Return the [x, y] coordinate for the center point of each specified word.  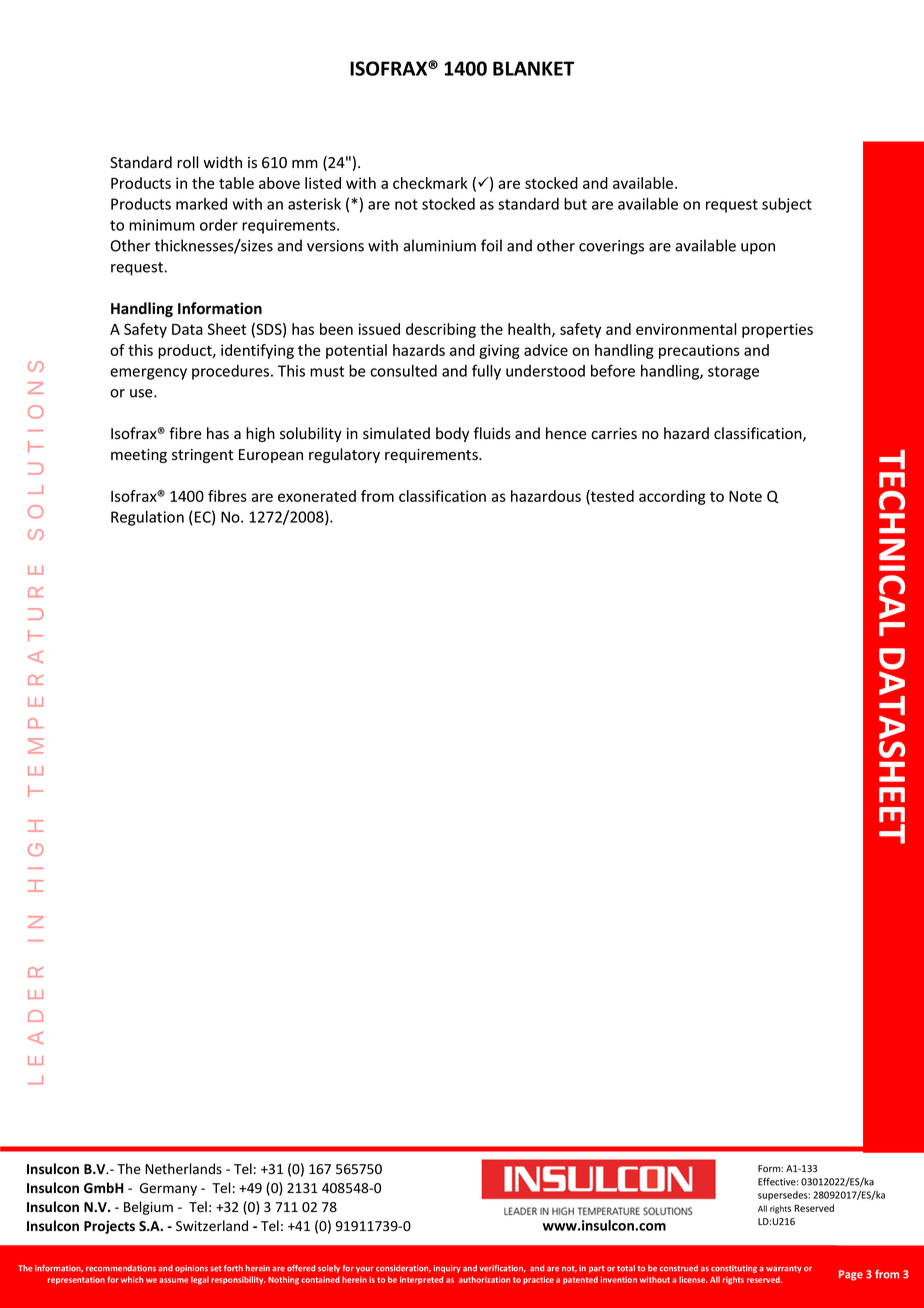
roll [188, 162]
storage [733, 373]
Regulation [147, 518]
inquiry [447, 1269]
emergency [148, 374]
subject [787, 205]
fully [486, 372]
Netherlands [183, 1169]
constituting [734, 1269]
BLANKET [533, 68]
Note [745, 496]
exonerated [317, 496]
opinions [191, 1269]
